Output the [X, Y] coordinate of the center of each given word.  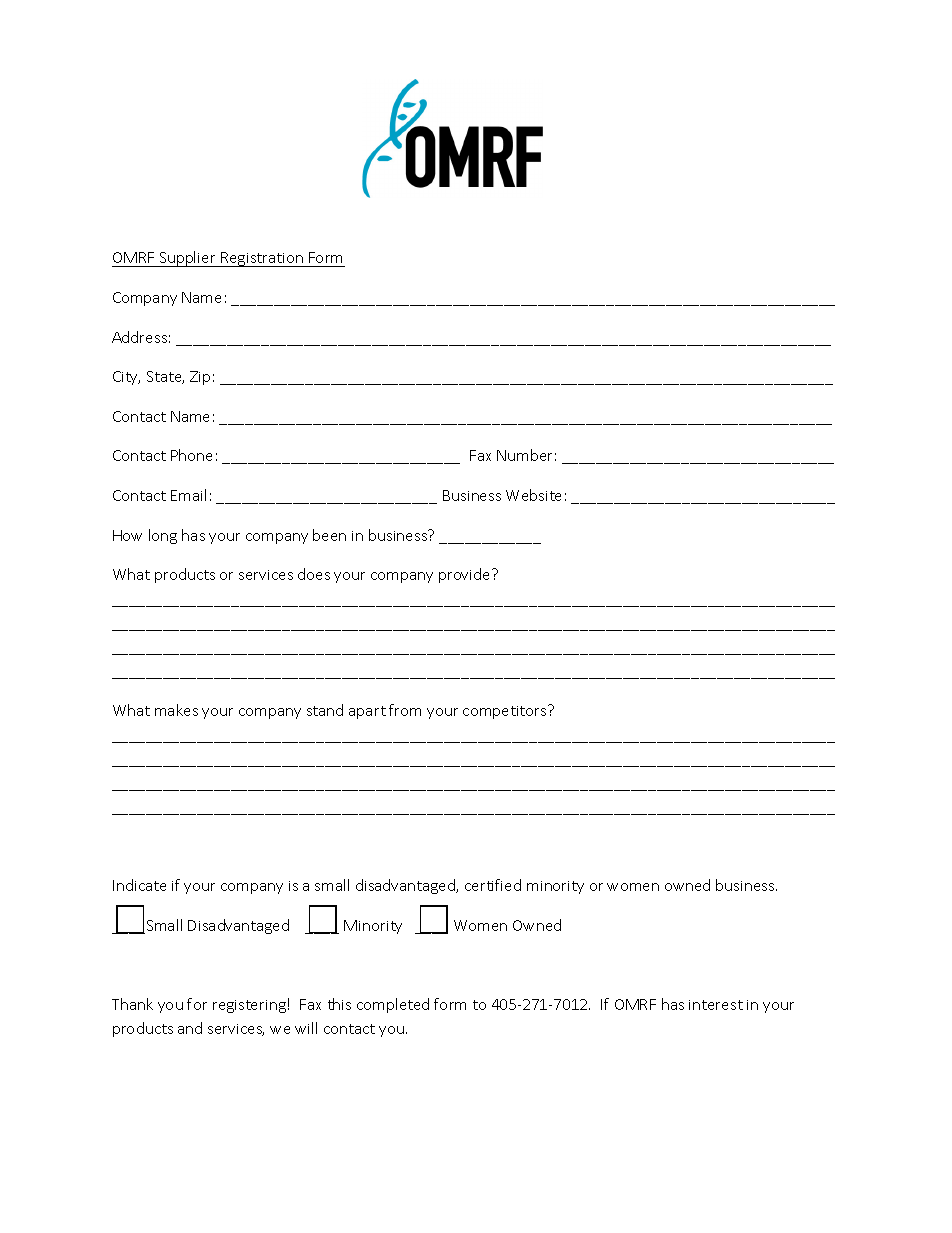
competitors [506, 712]
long [163, 536]
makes [176, 710]
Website [533, 495]
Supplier [188, 259]
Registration [262, 259]
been [329, 535]
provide [466, 575]
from [405, 710]
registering [249, 1006]
